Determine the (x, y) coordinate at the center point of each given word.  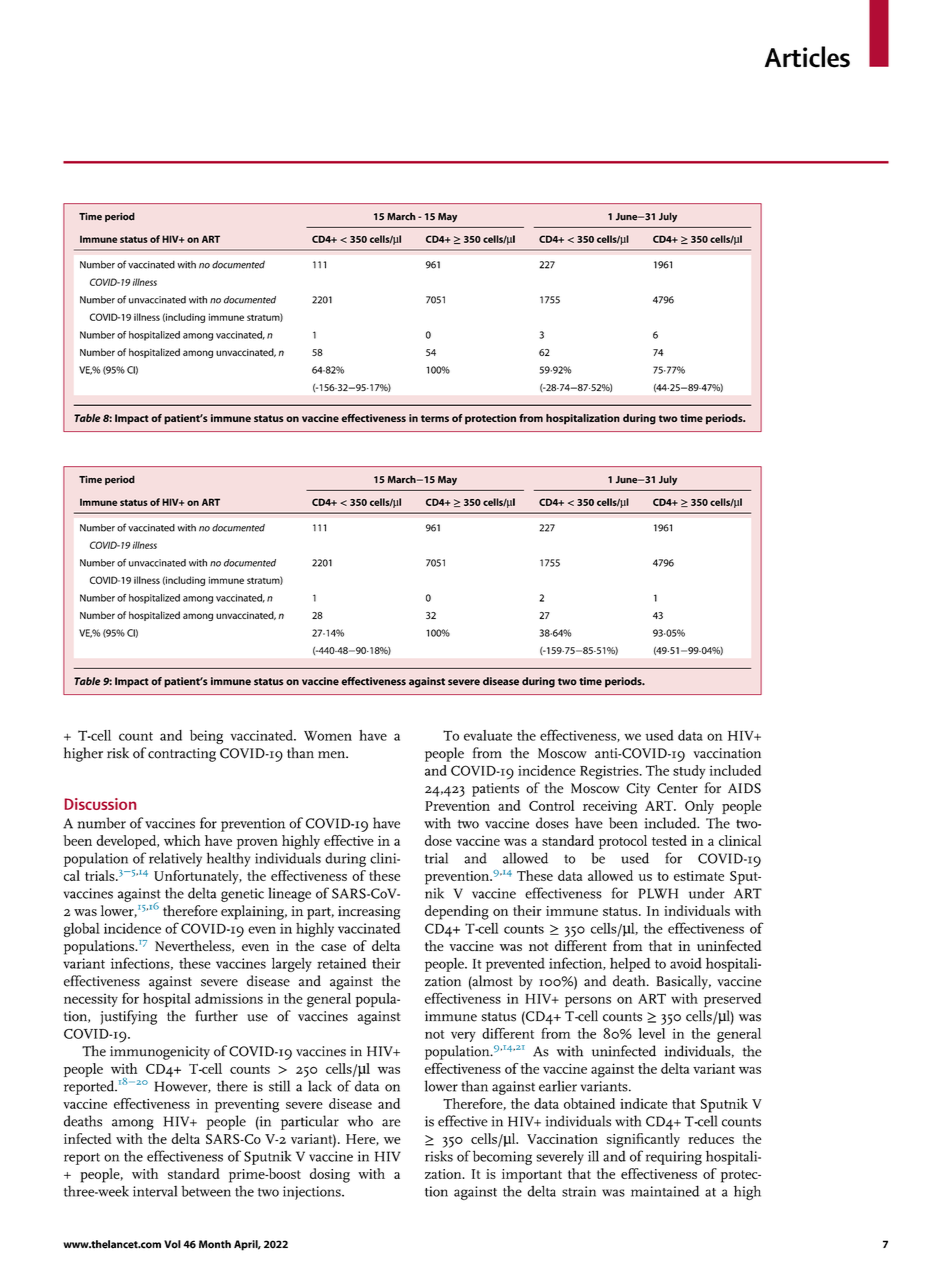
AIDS (744, 788)
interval (155, 1191)
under (707, 893)
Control (551, 805)
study (689, 772)
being (206, 737)
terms (435, 418)
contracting (182, 755)
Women (328, 736)
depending (457, 912)
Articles (807, 57)
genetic (242, 895)
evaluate (488, 735)
